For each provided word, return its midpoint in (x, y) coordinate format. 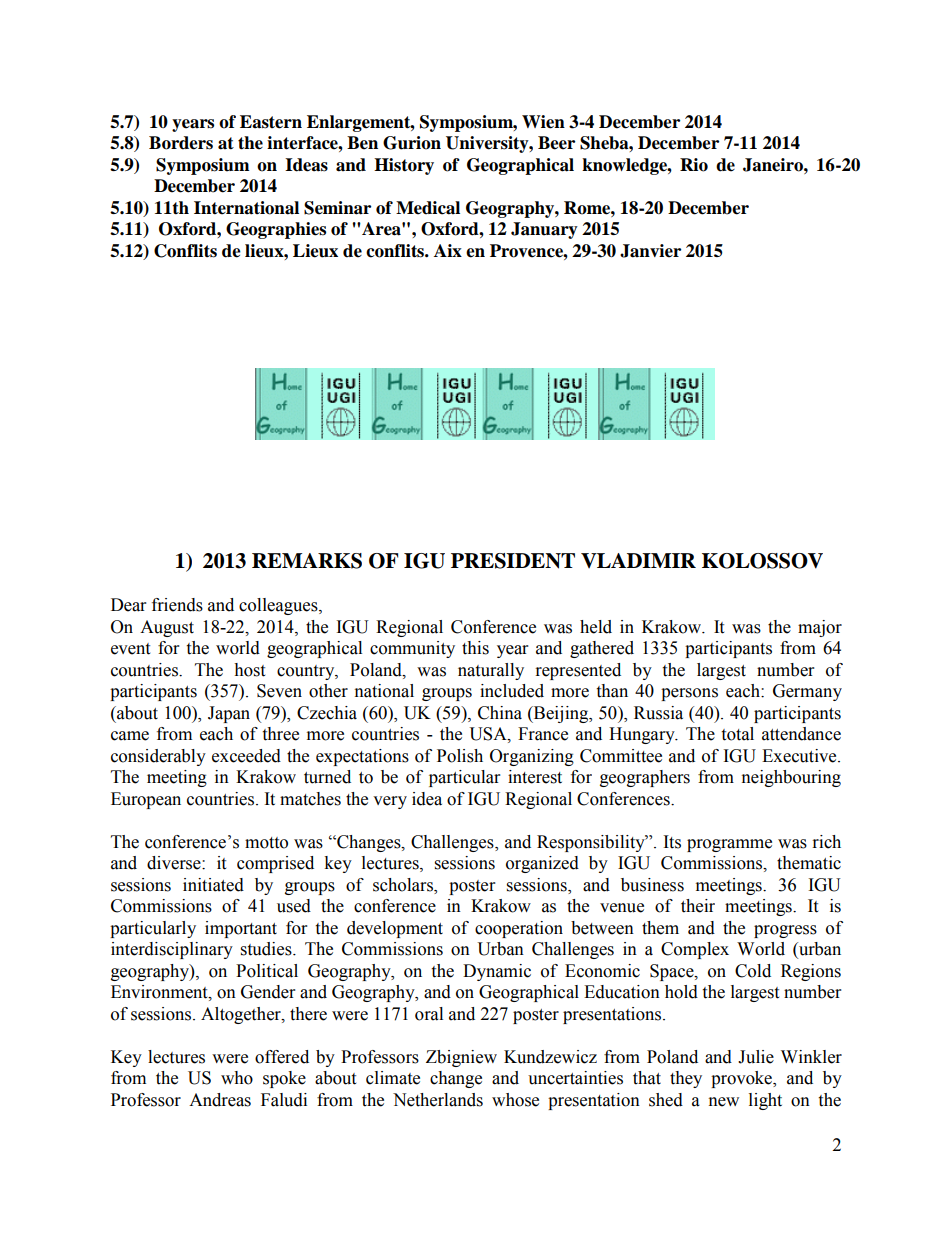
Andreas (220, 1100)
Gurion (412, 143)
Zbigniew (461, 1058)
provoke (743, 1079)
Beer (556, 143)
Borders (181, 143)
